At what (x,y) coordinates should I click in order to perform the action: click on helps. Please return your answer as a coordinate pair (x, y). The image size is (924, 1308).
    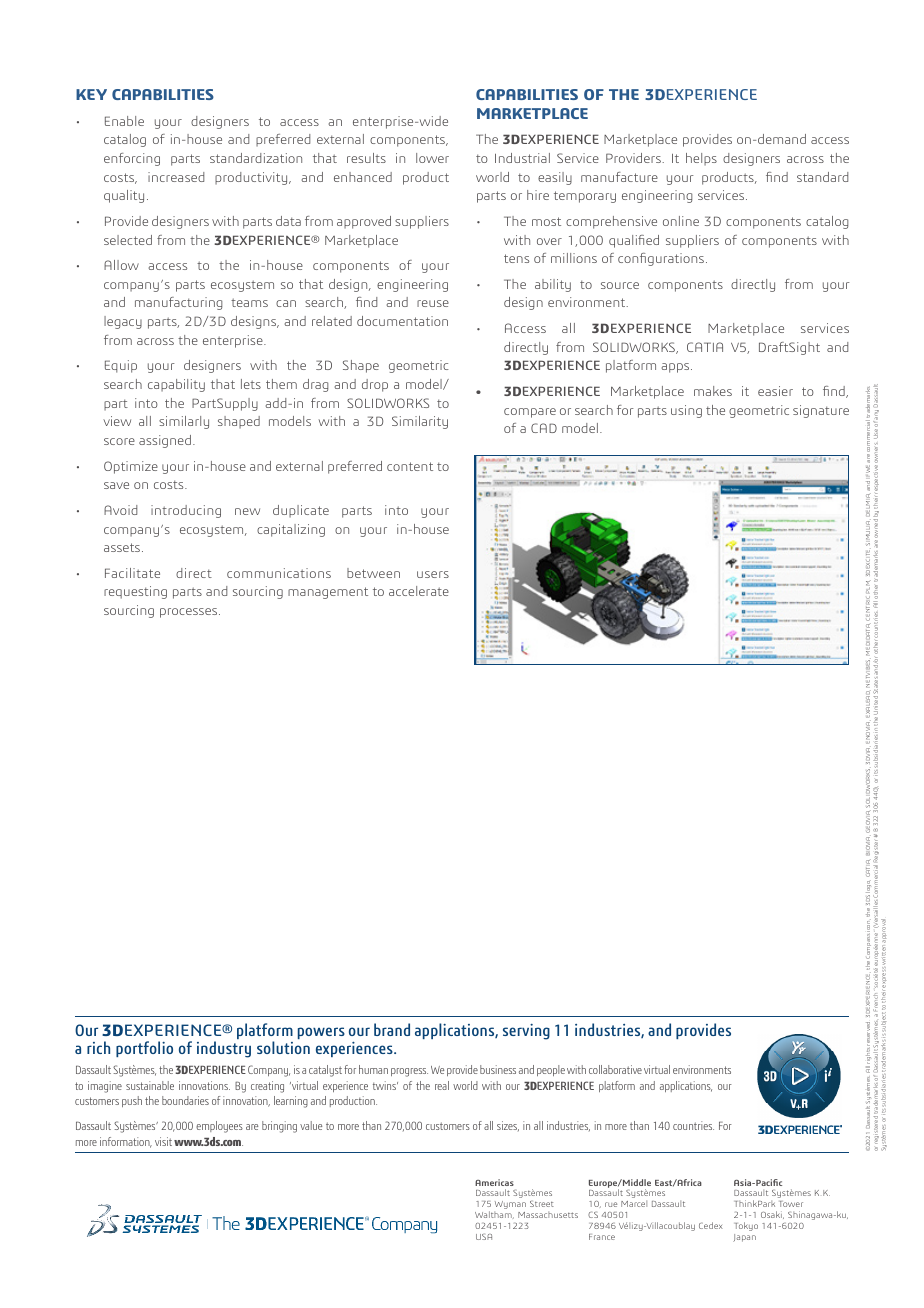
    Looking at the image, I should click on (701, 159).
